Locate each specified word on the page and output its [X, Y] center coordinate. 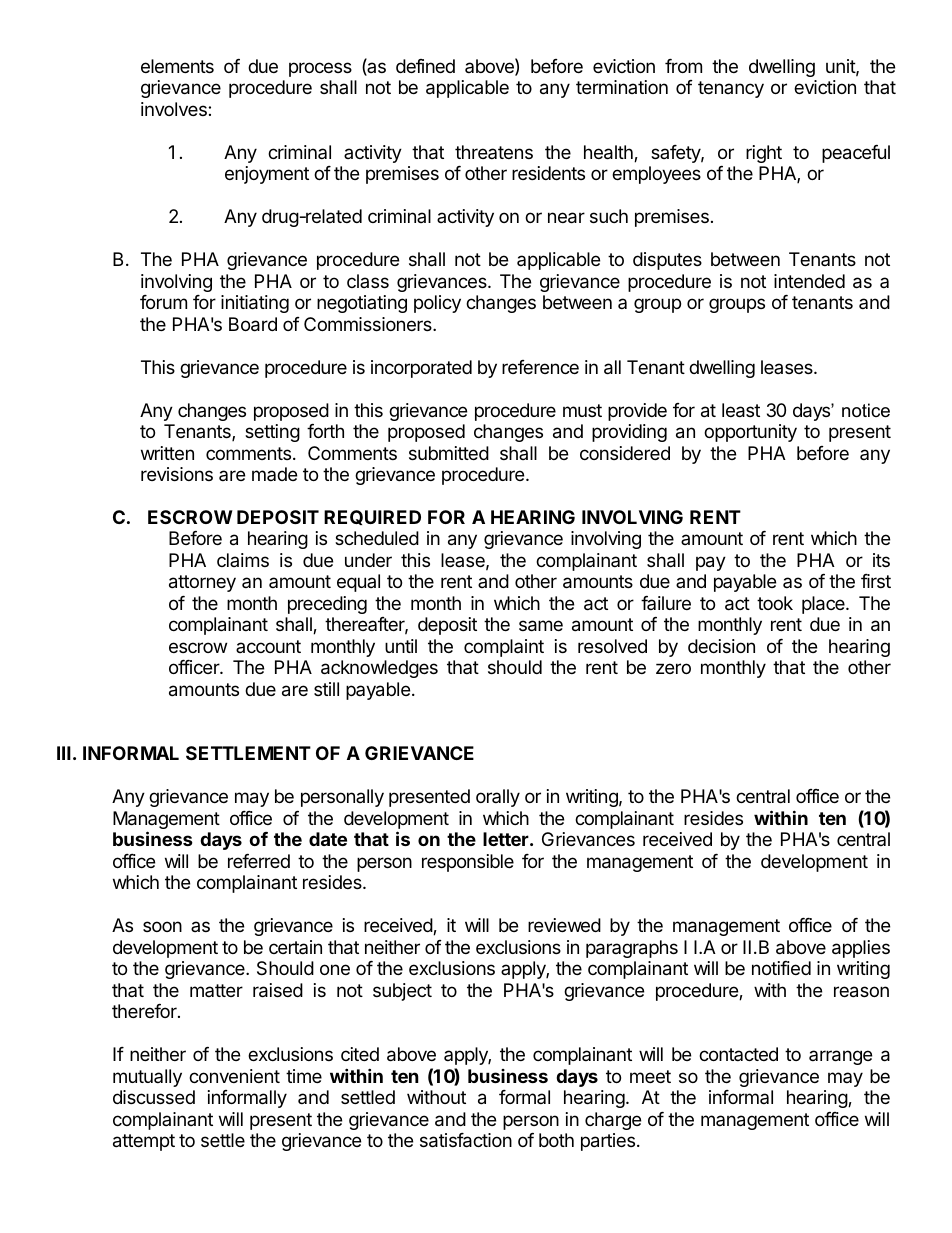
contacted [738, 1054]
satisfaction [466, 1140]
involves [175, 109]
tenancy [731, 89]
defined [425, 66]
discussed [154, 1097]
